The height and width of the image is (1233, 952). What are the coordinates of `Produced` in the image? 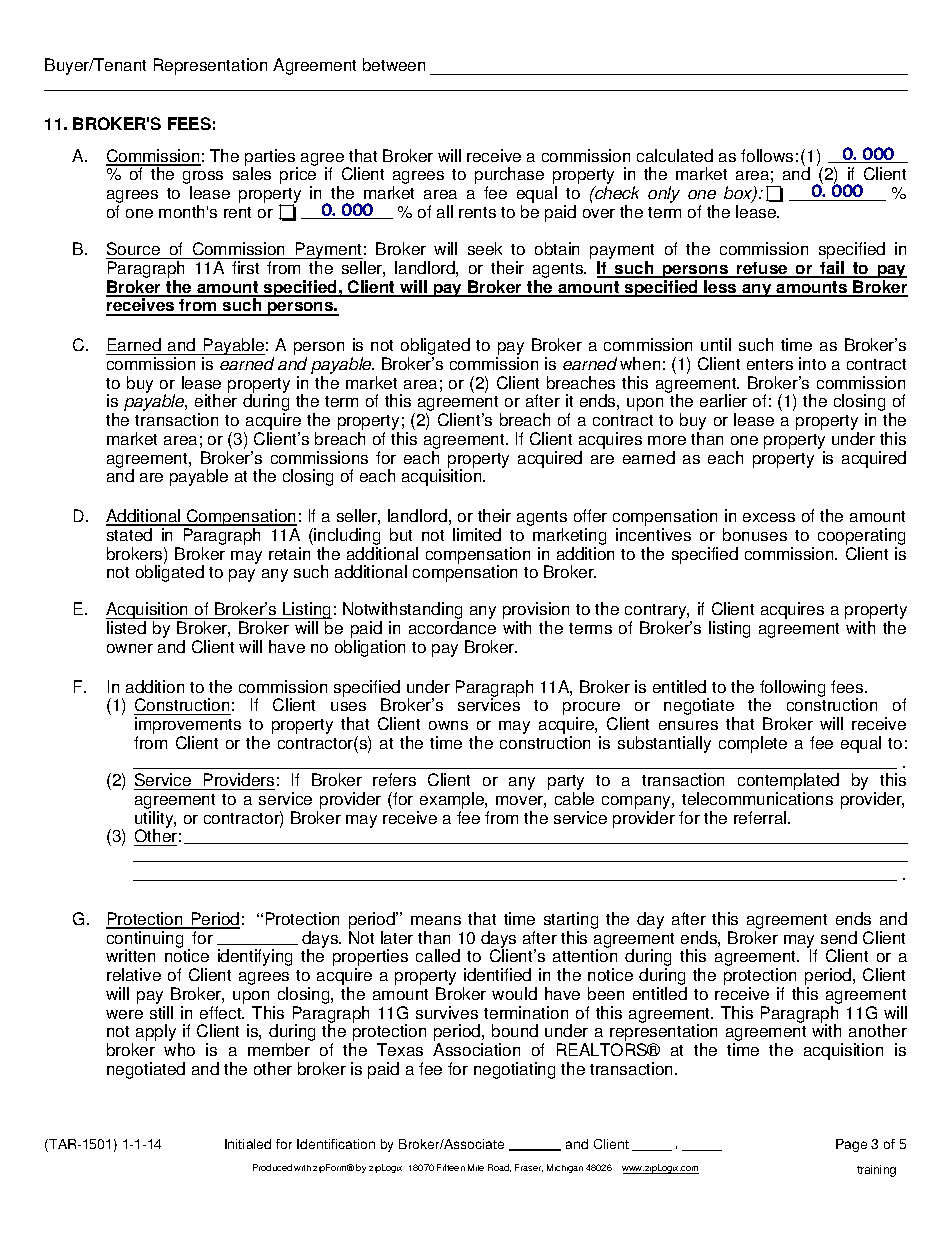 It's located at (272, 1167).
